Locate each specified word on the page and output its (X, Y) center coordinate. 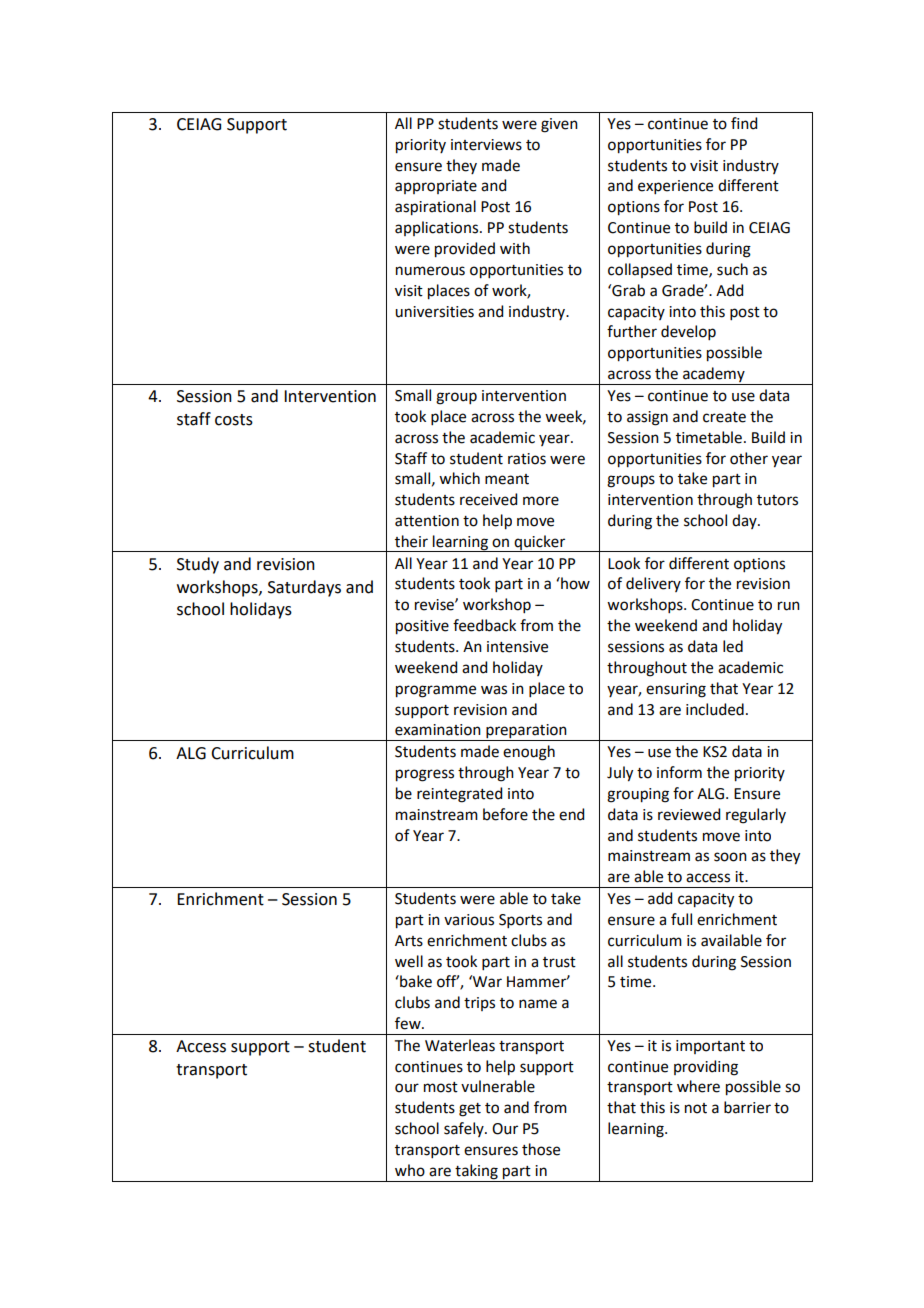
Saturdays (304, 588)
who (410, 1170)
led (733, 646)
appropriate (436, 187)
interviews (486, 145)
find (744, 123)
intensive (517, 647)
